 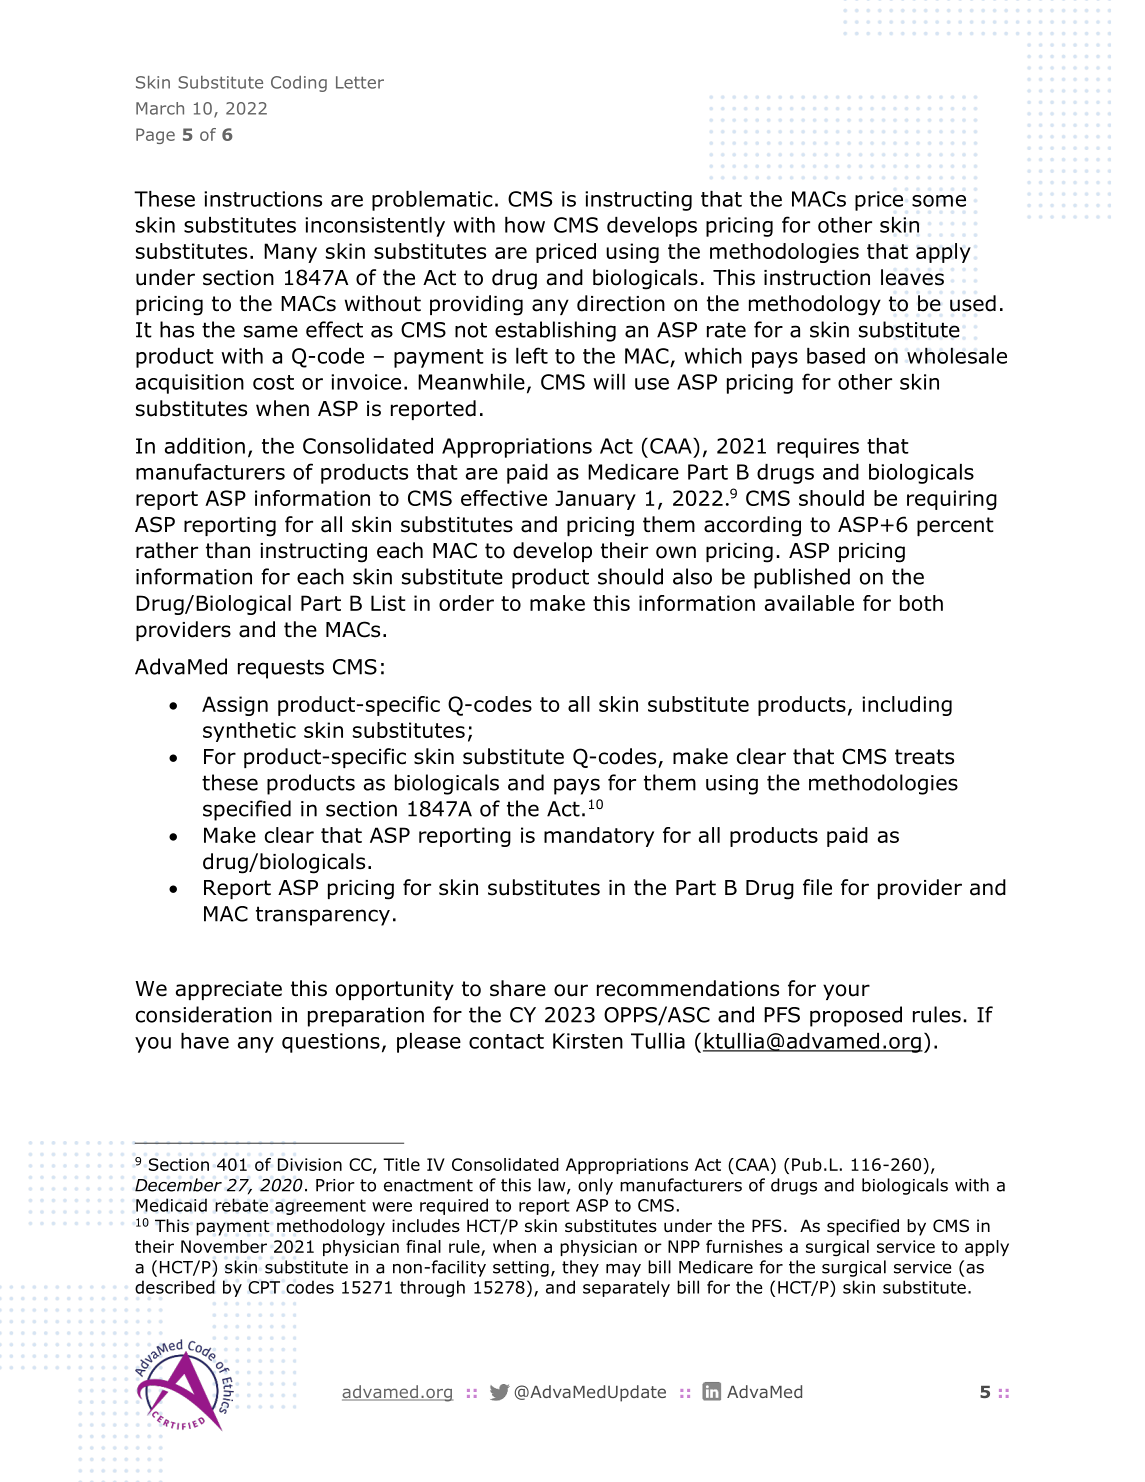 I want to click on how, so click(x=525, y=225).
